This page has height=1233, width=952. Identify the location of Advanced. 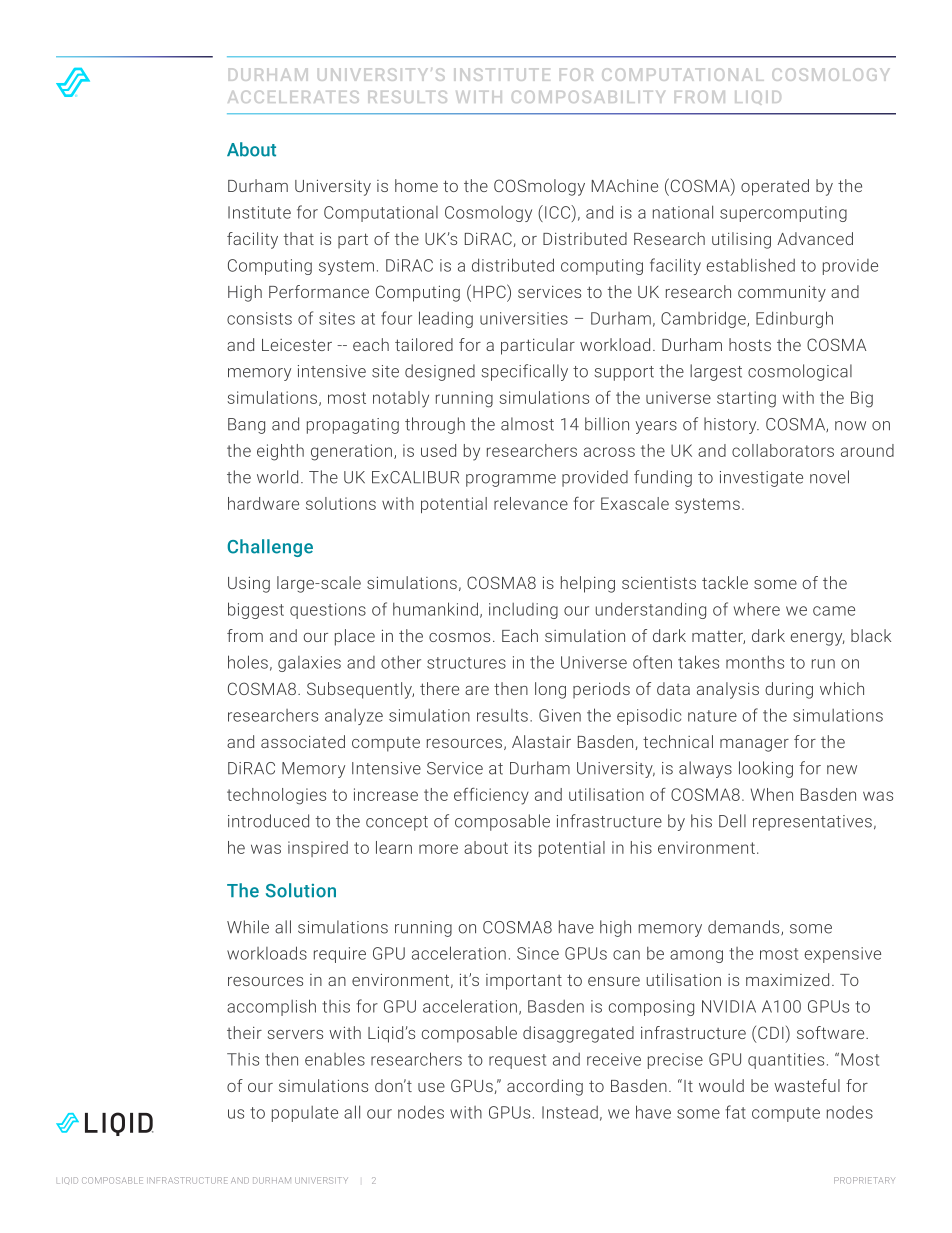
(815, 238).
